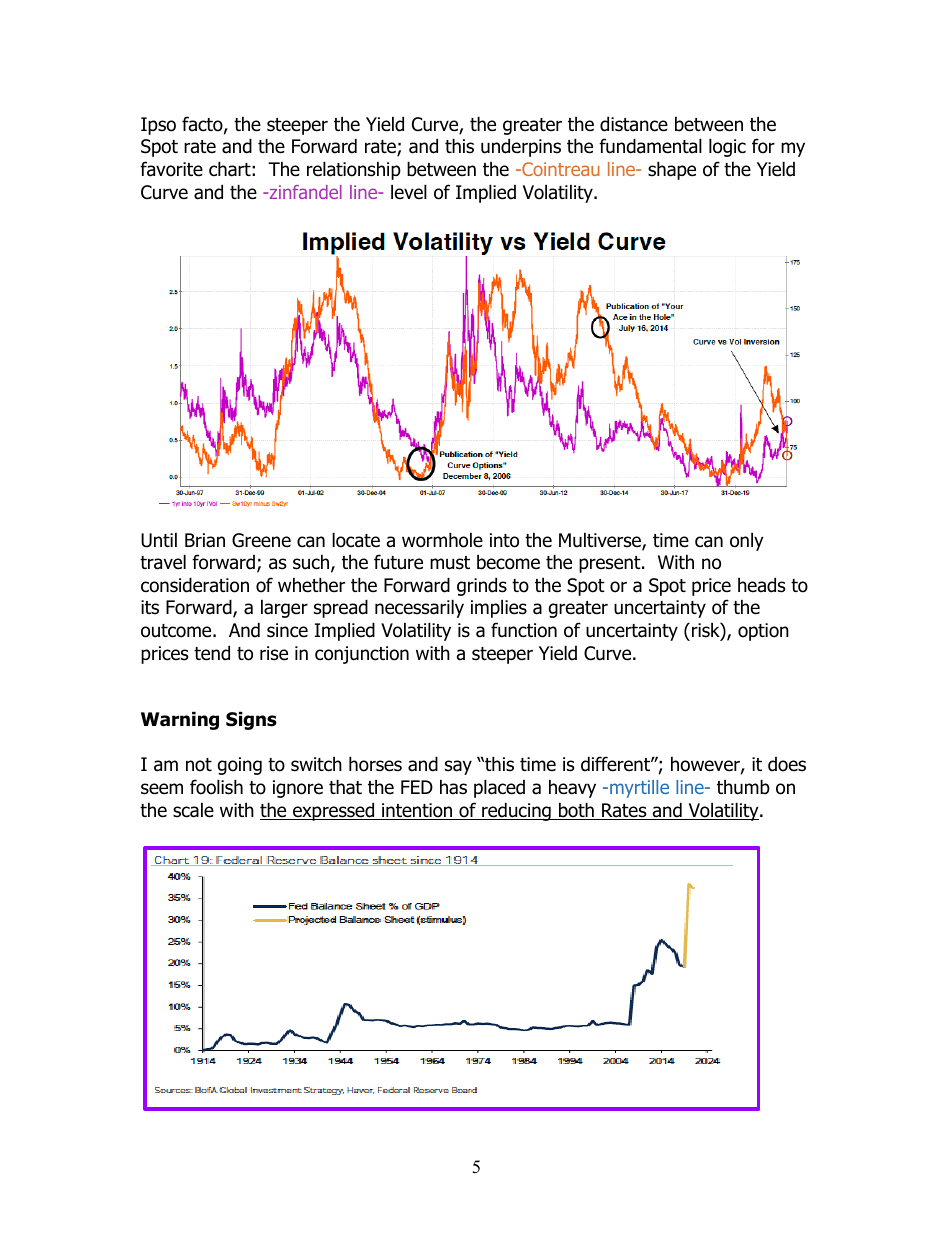  I want to click on favorite, so click(171, 169).
